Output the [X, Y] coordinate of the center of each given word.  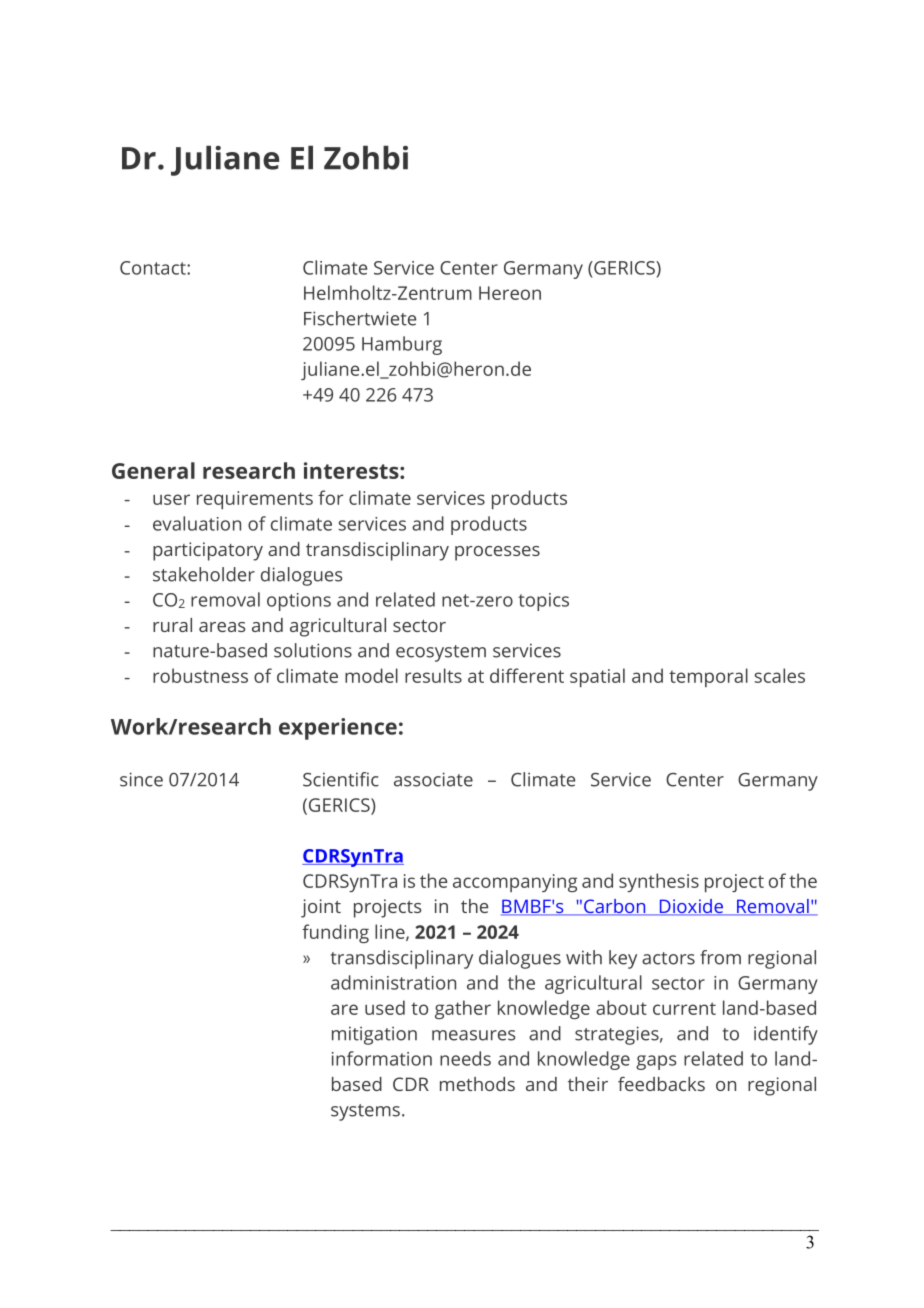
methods [477, 1084]
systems [365, 1112]
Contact [154, 268]
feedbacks [661, 1084]
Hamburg [402, 345]
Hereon [510, 293]
